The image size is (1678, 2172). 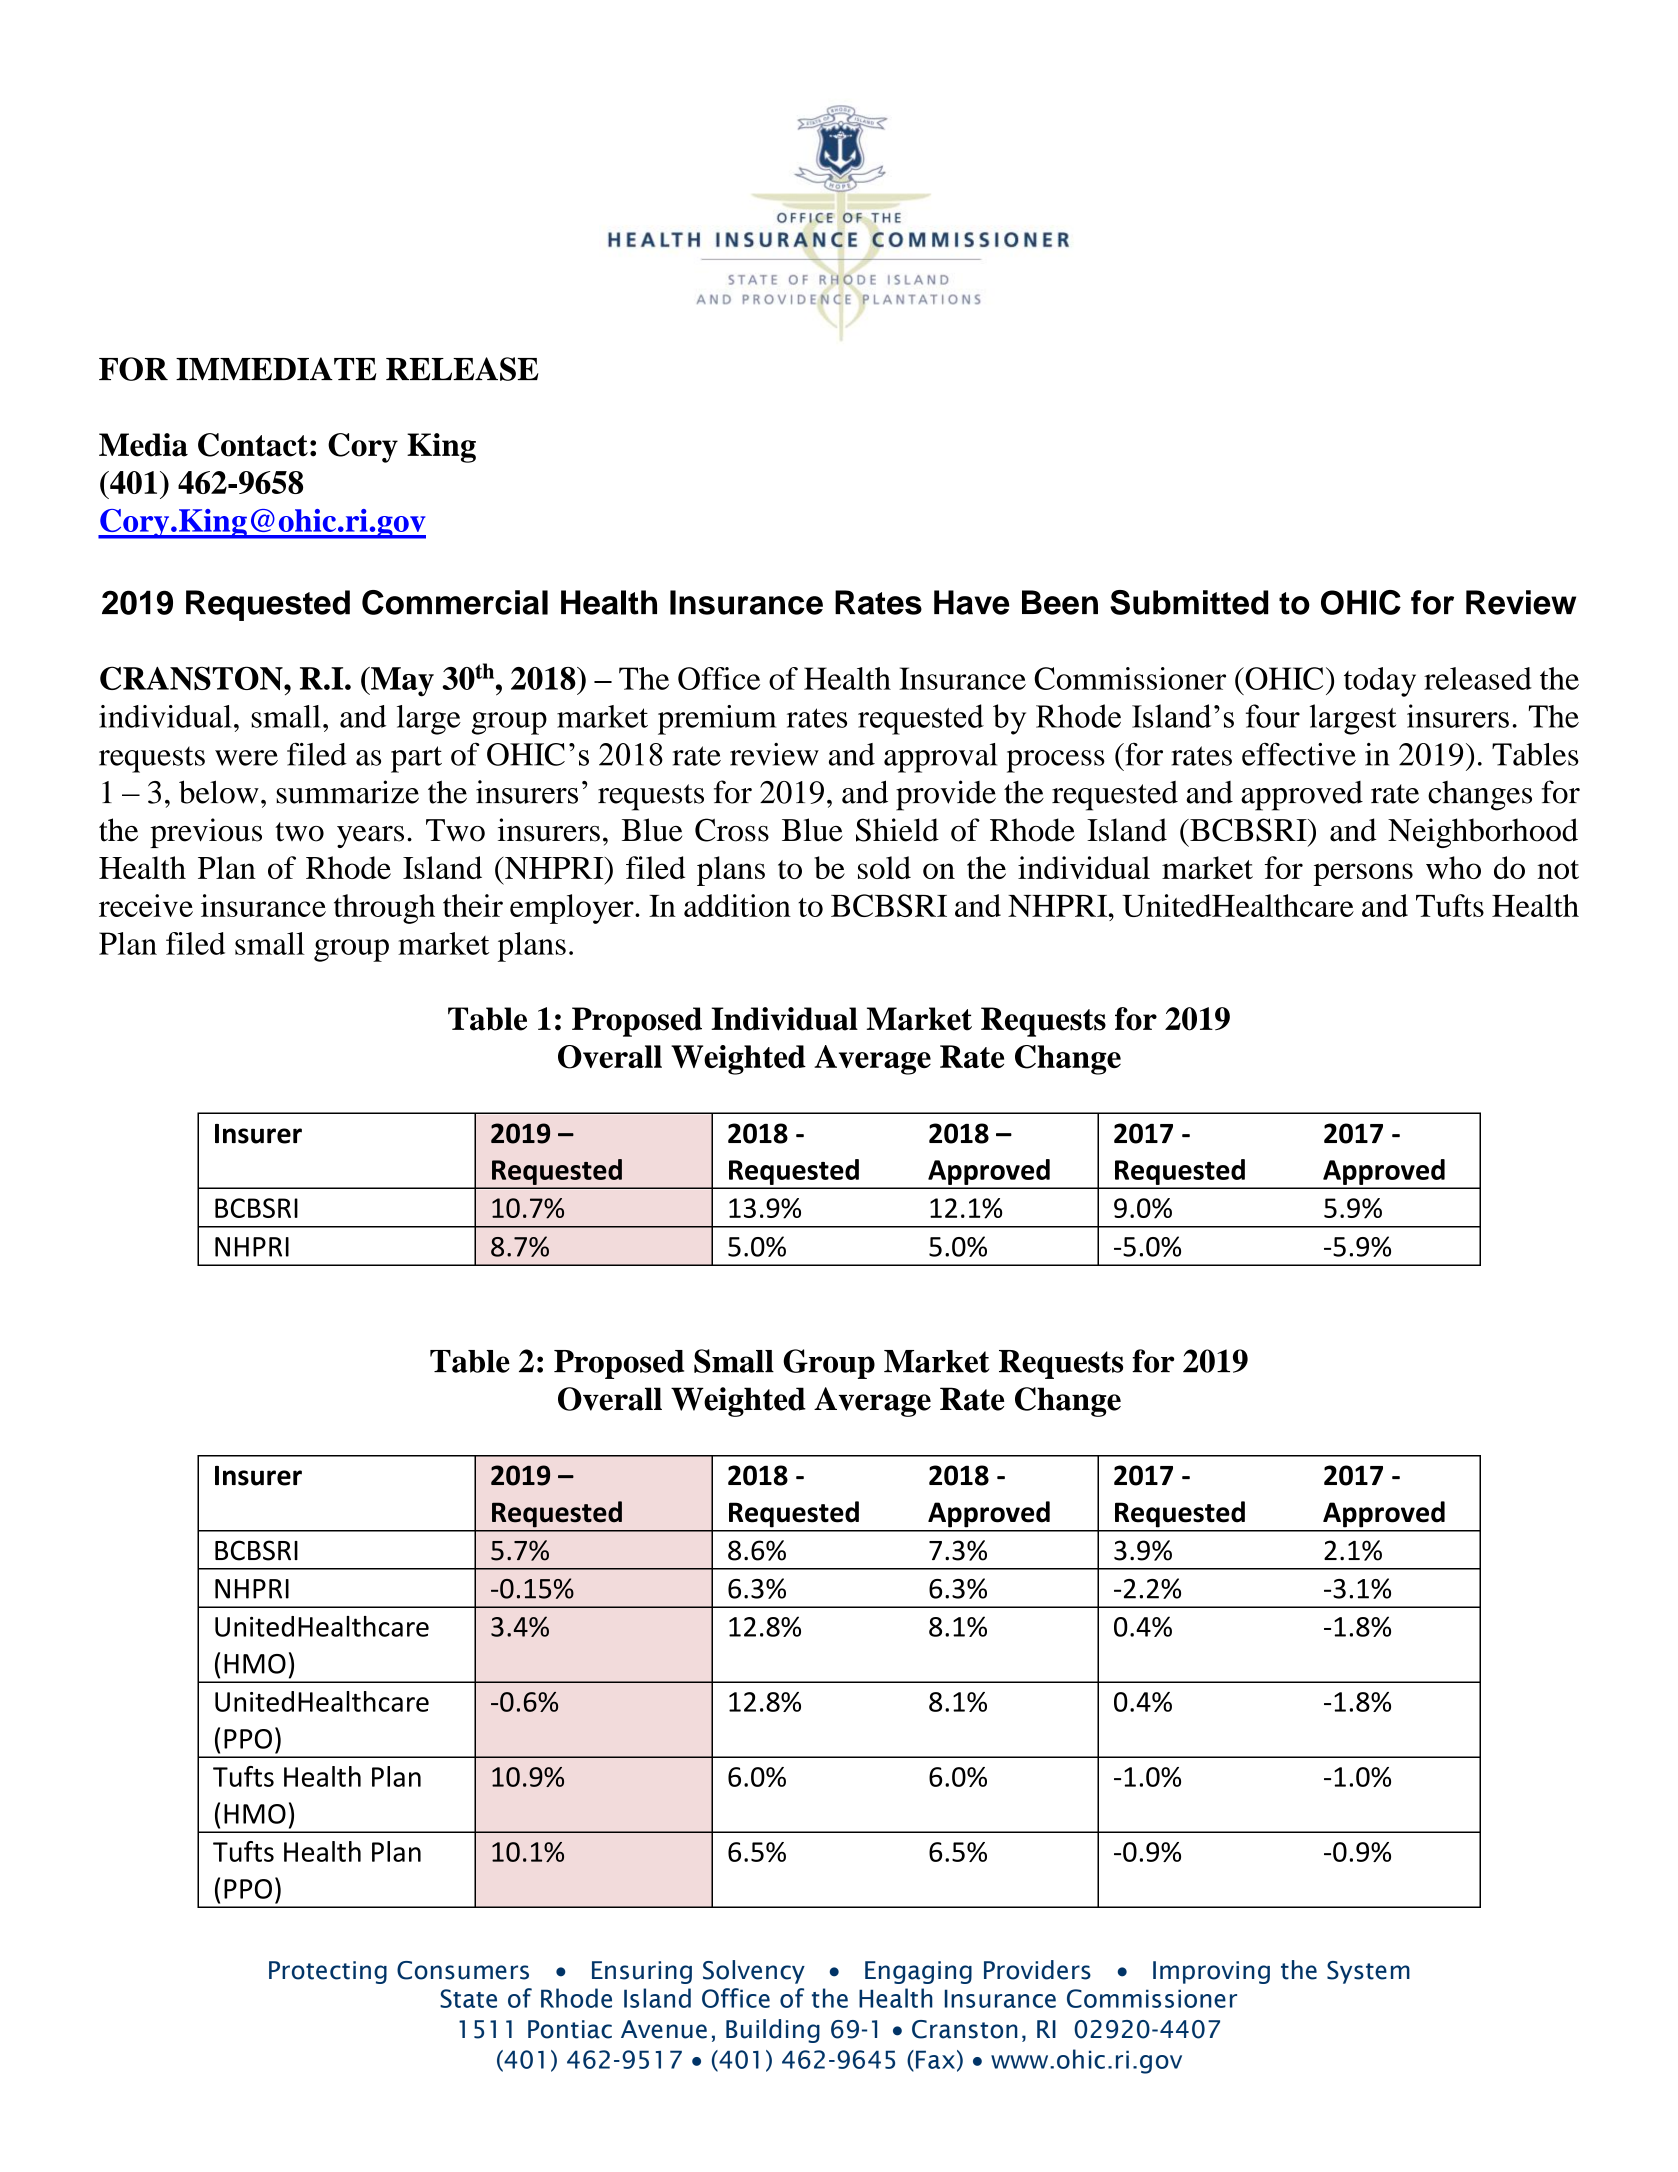 What do you see at coordinates (328, 1972) in the page?
I see `Protecting` at bounding box center [328, 1972].
